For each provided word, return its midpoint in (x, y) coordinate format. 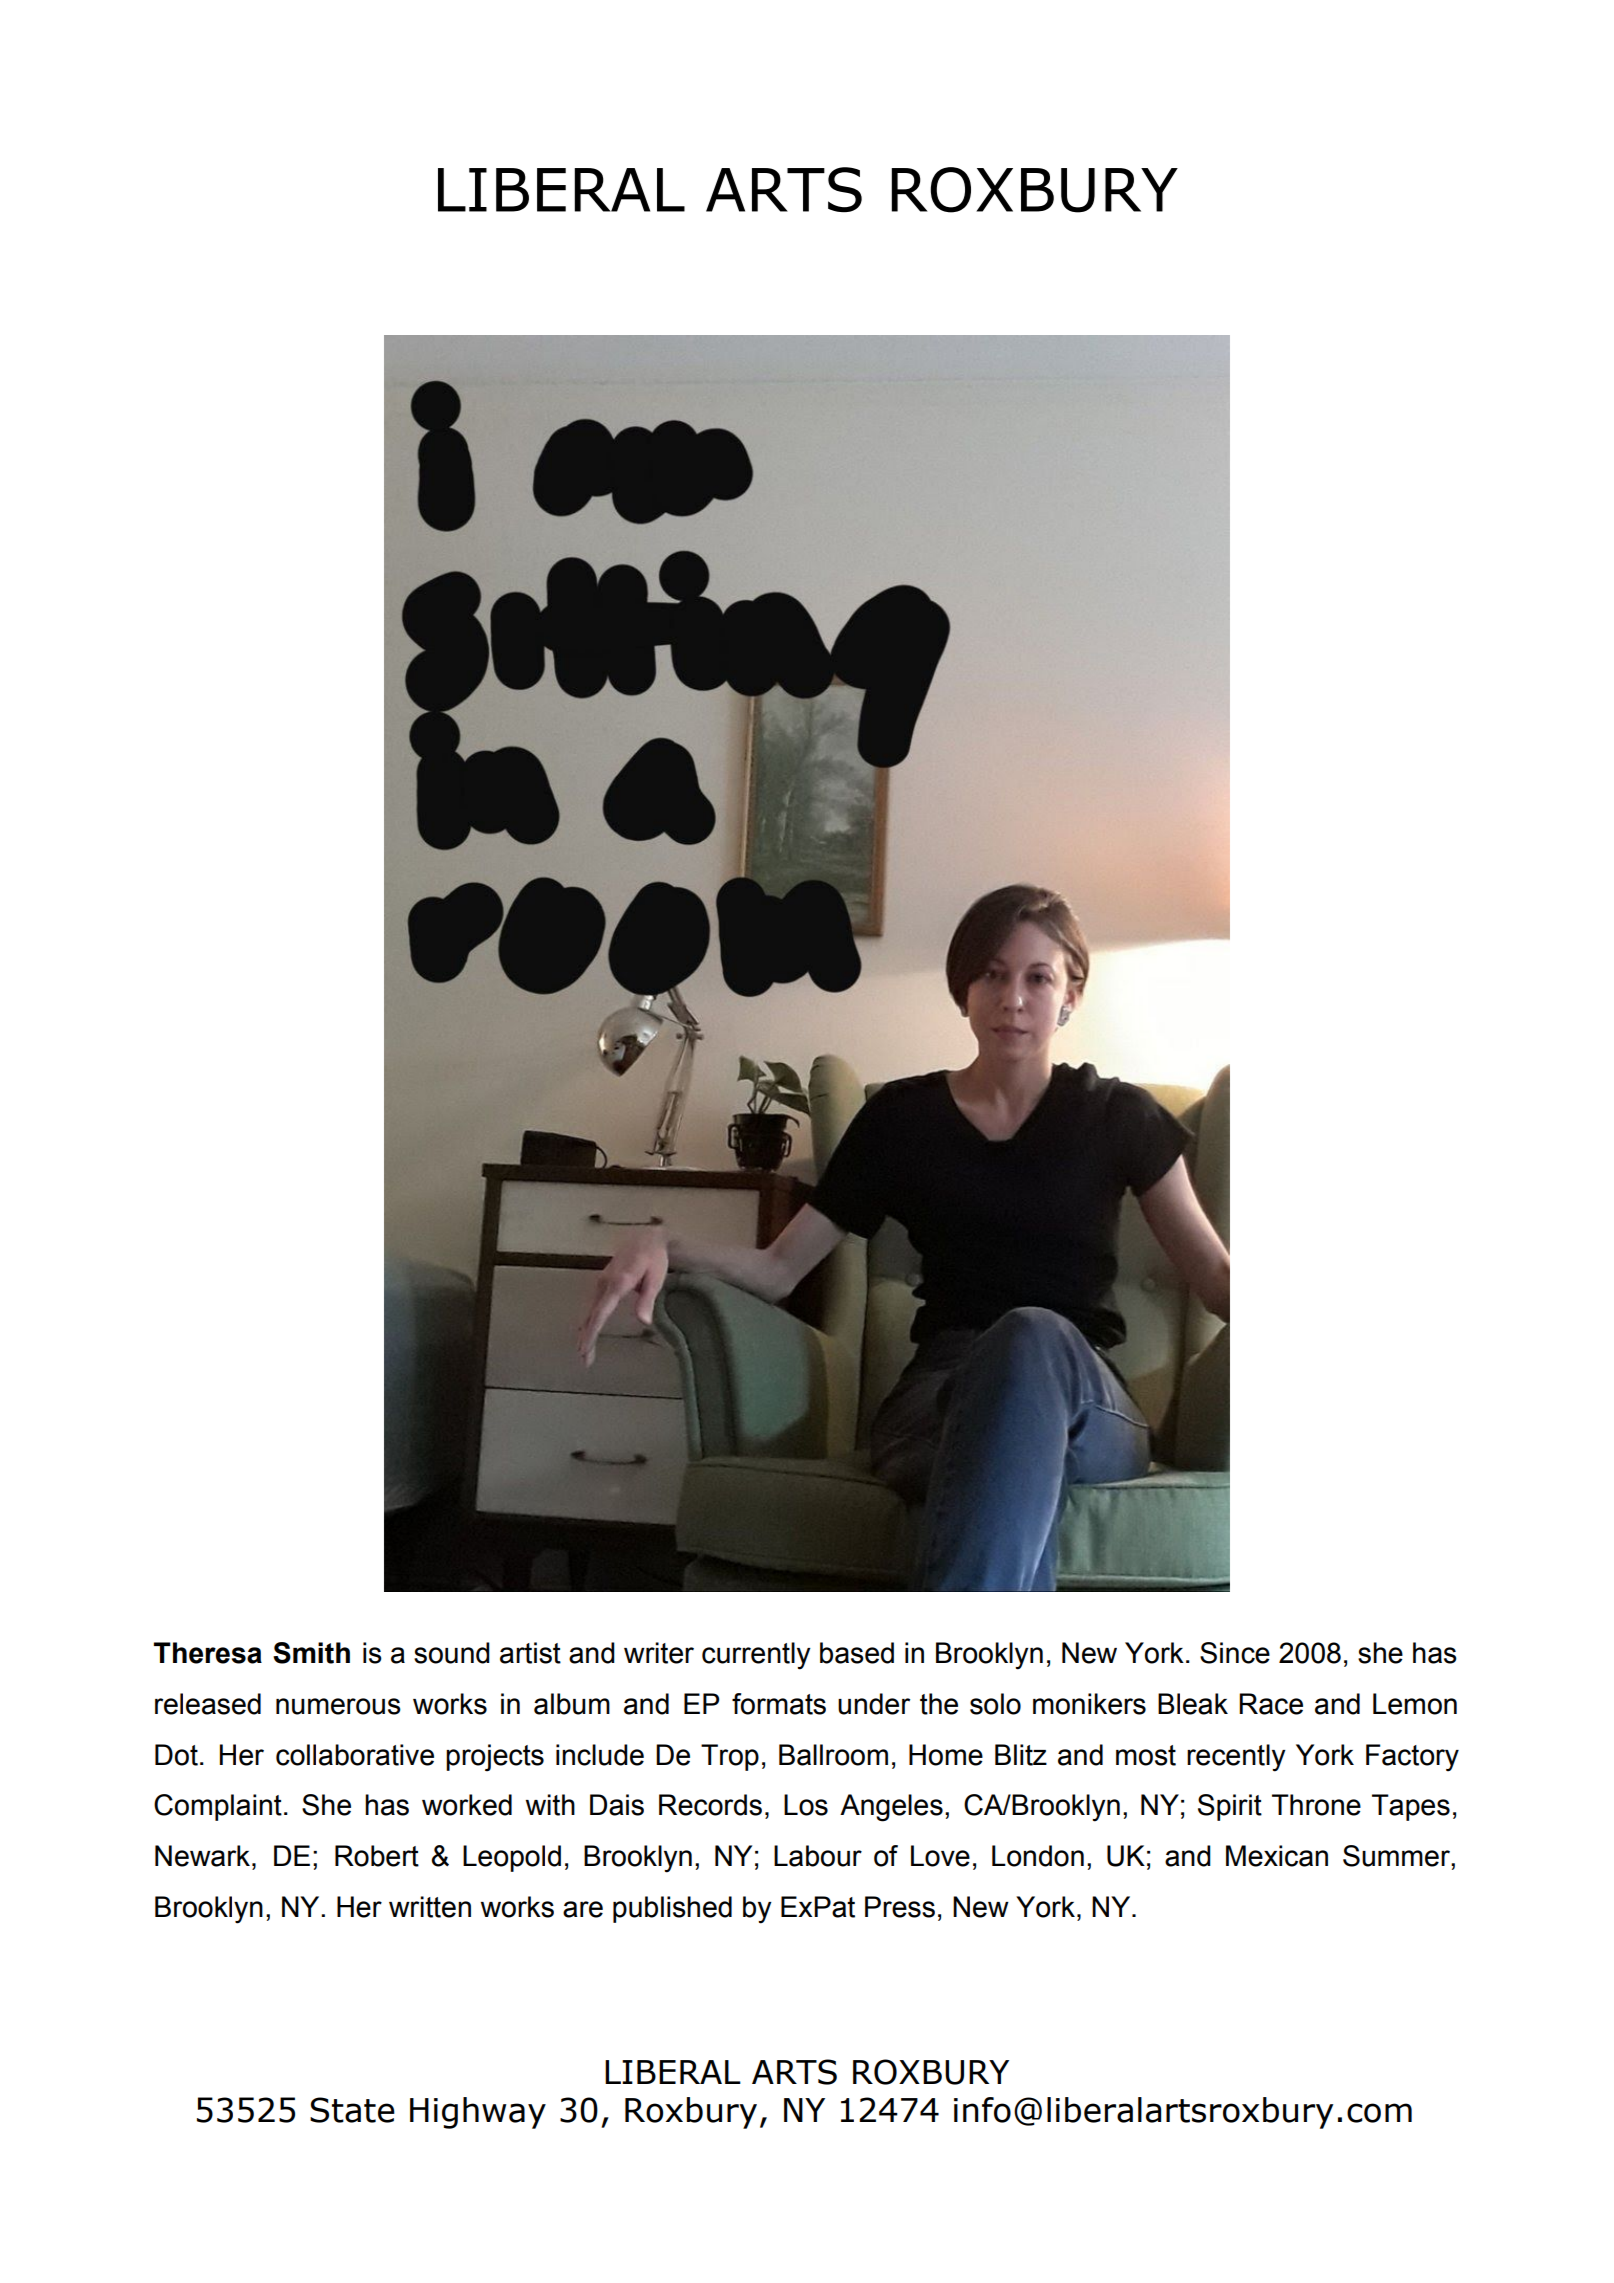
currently (756, 1656)
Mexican (1277, 1856)
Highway (478, 2113)
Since (1235, 1653)
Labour (818, 1856)
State (352, 2110)
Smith (311, 1653)
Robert (377, 1856)
